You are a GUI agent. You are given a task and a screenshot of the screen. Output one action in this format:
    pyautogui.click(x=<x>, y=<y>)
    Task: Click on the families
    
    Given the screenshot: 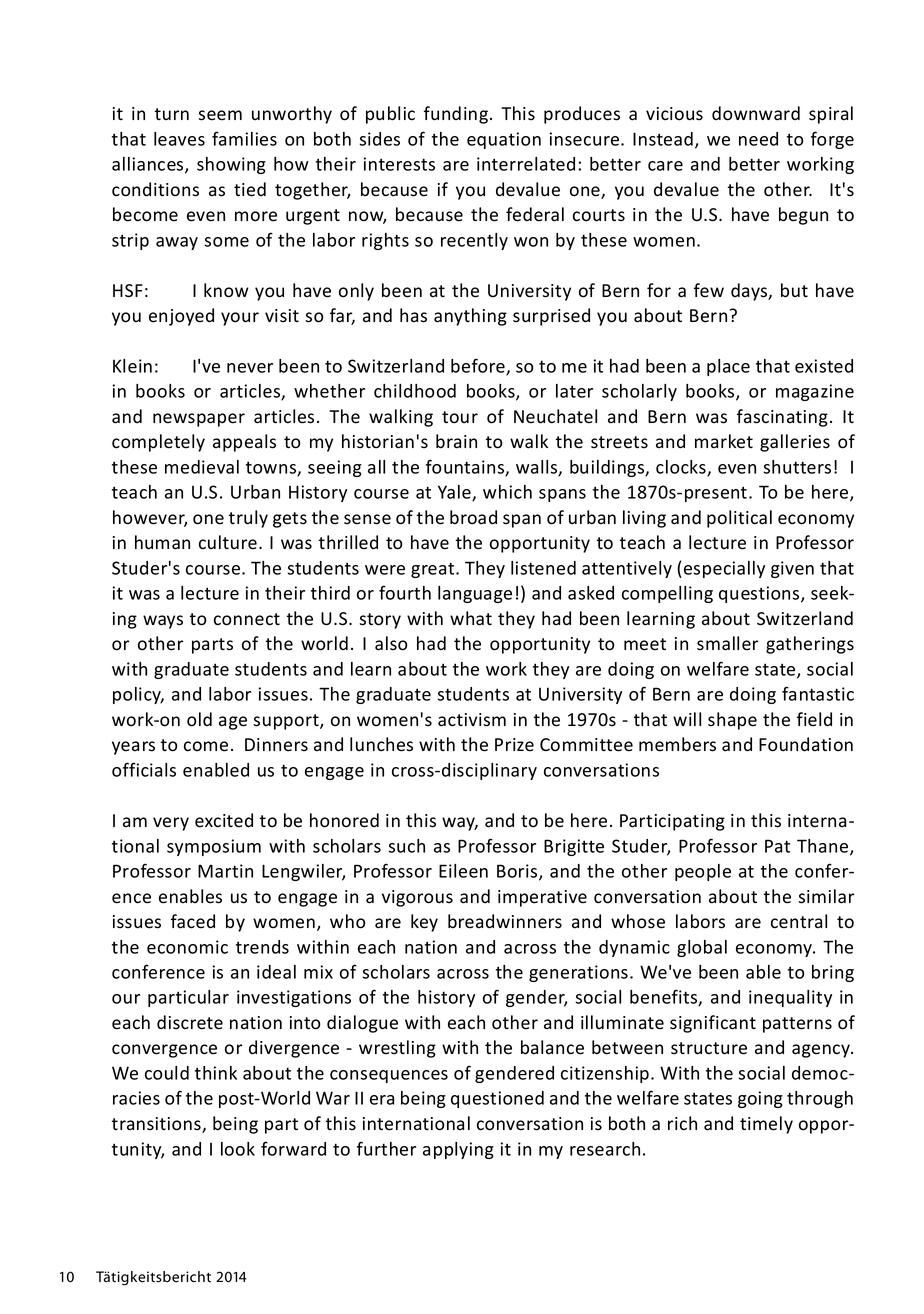 What is the action you would take?
    pyautogui.click(x=244, y=138)
